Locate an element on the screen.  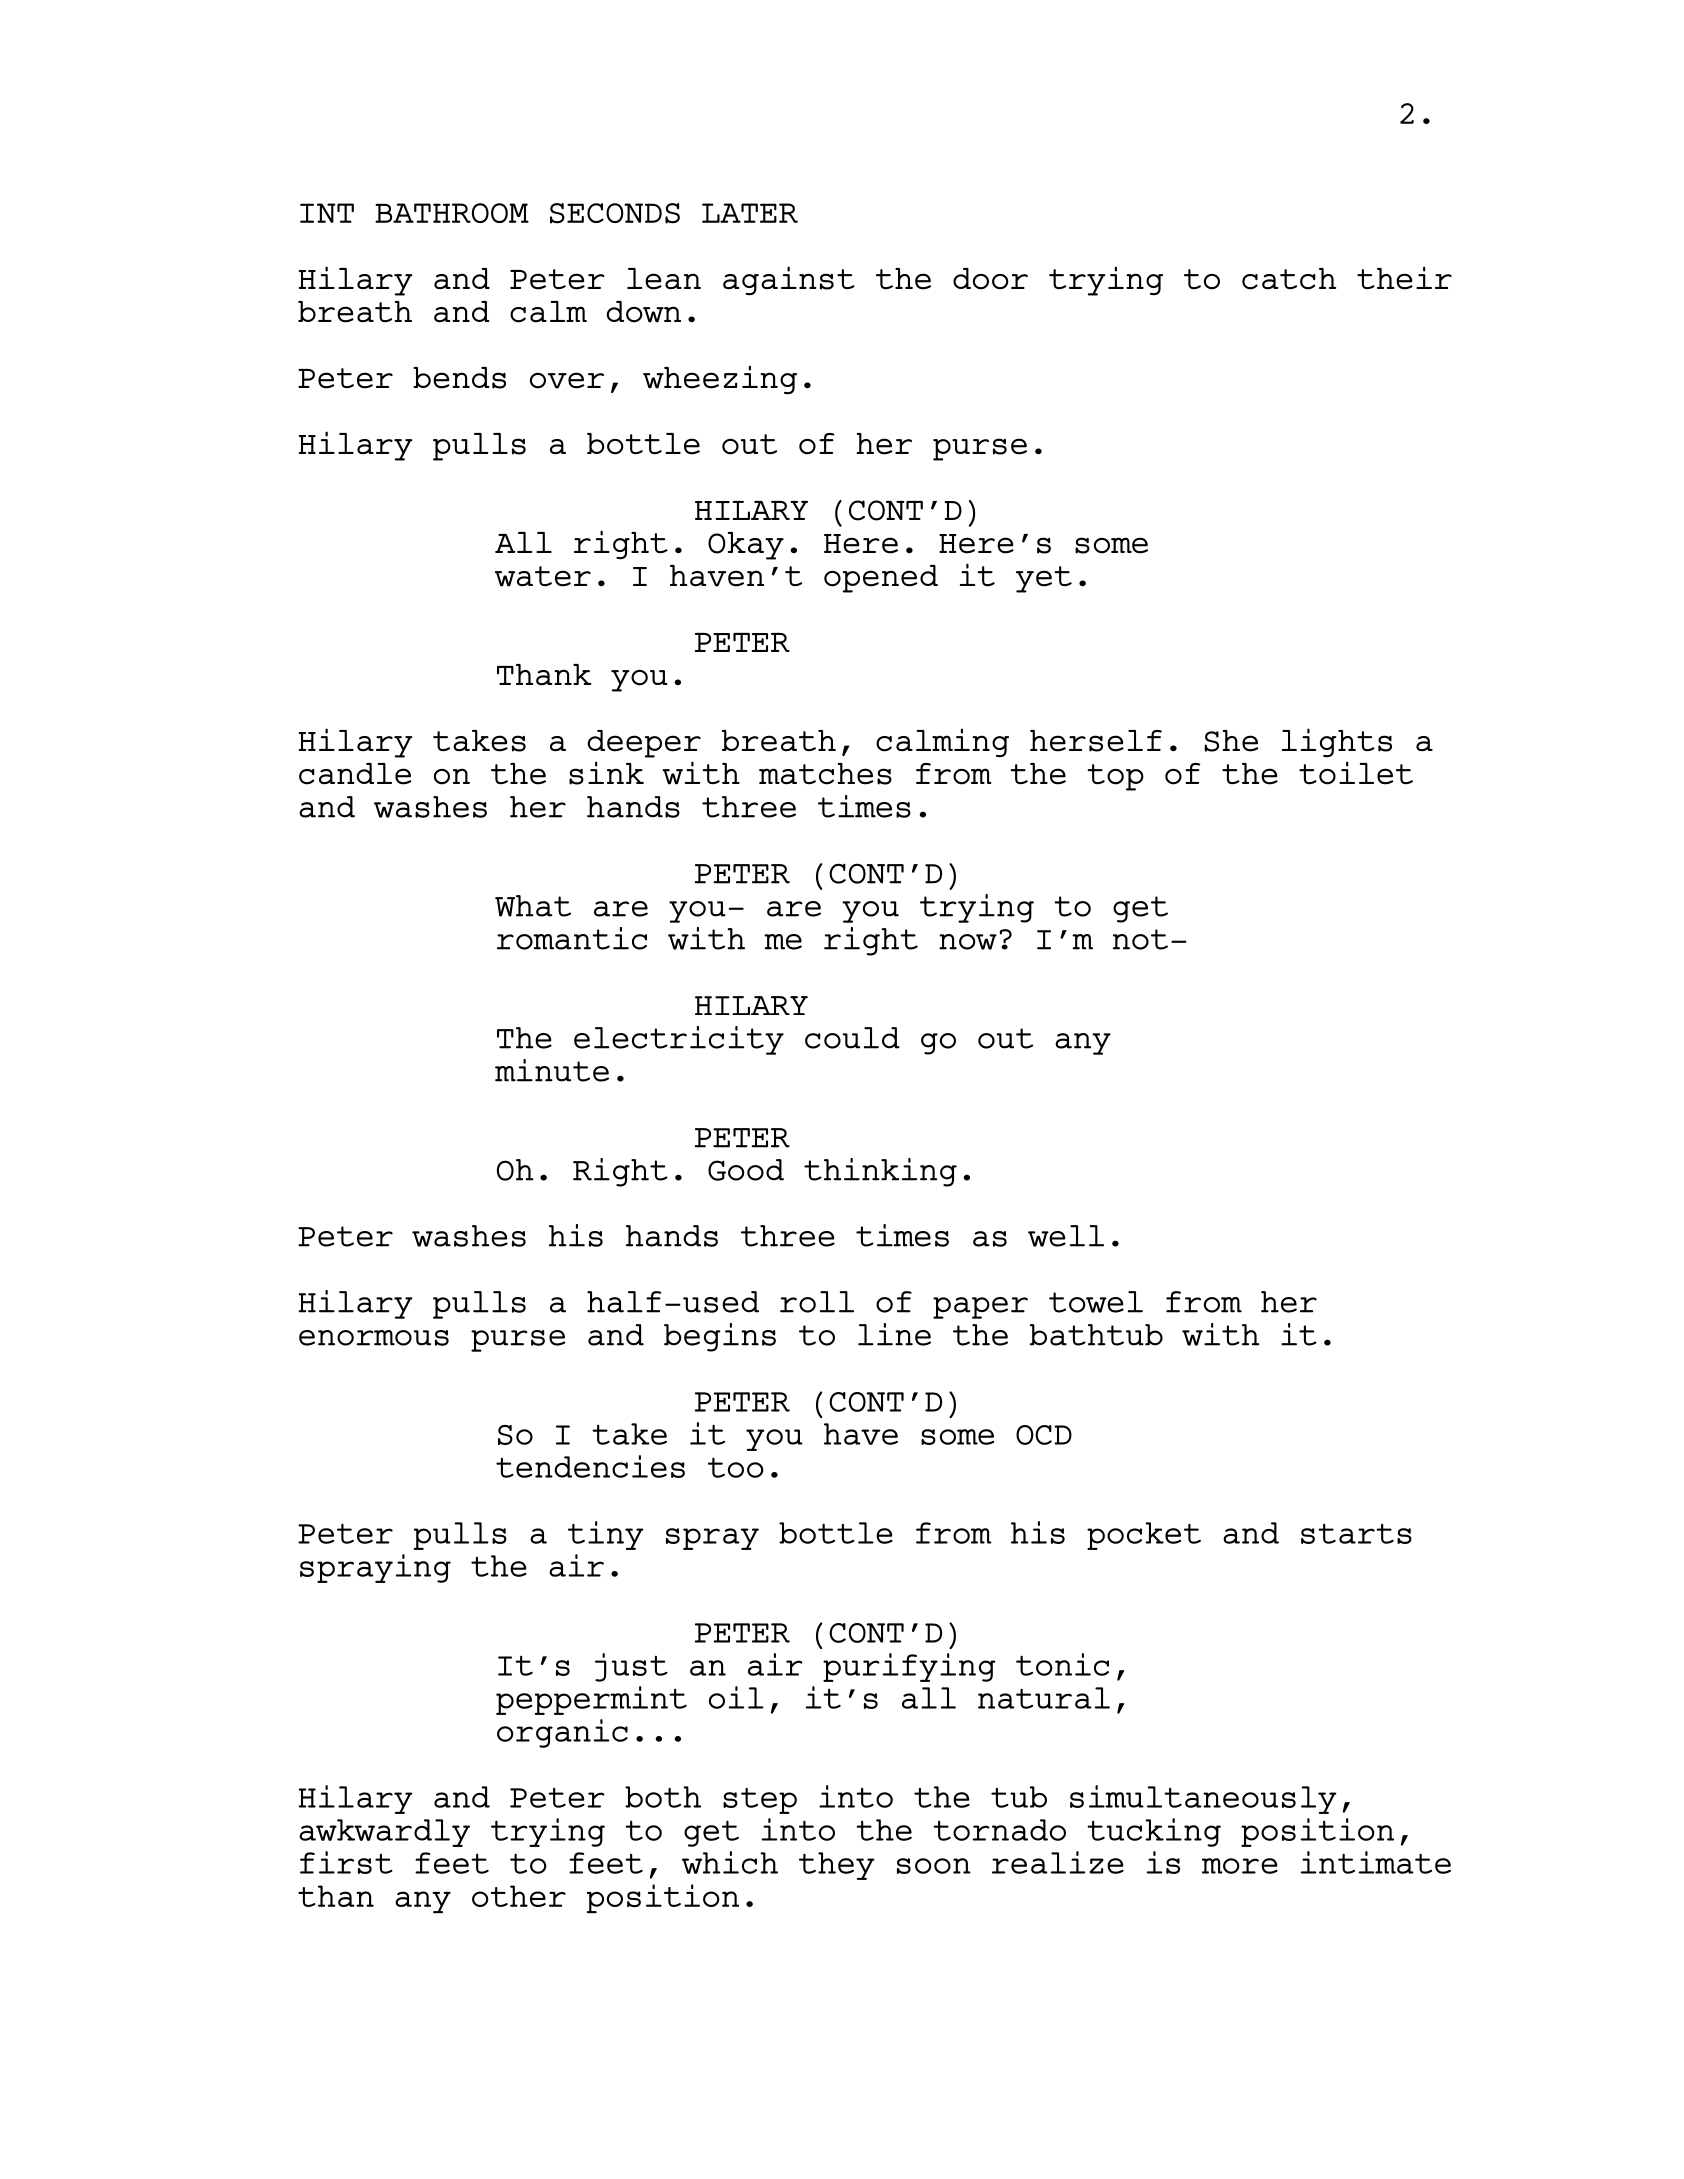
minute is located at coordinates (552, 1070).
